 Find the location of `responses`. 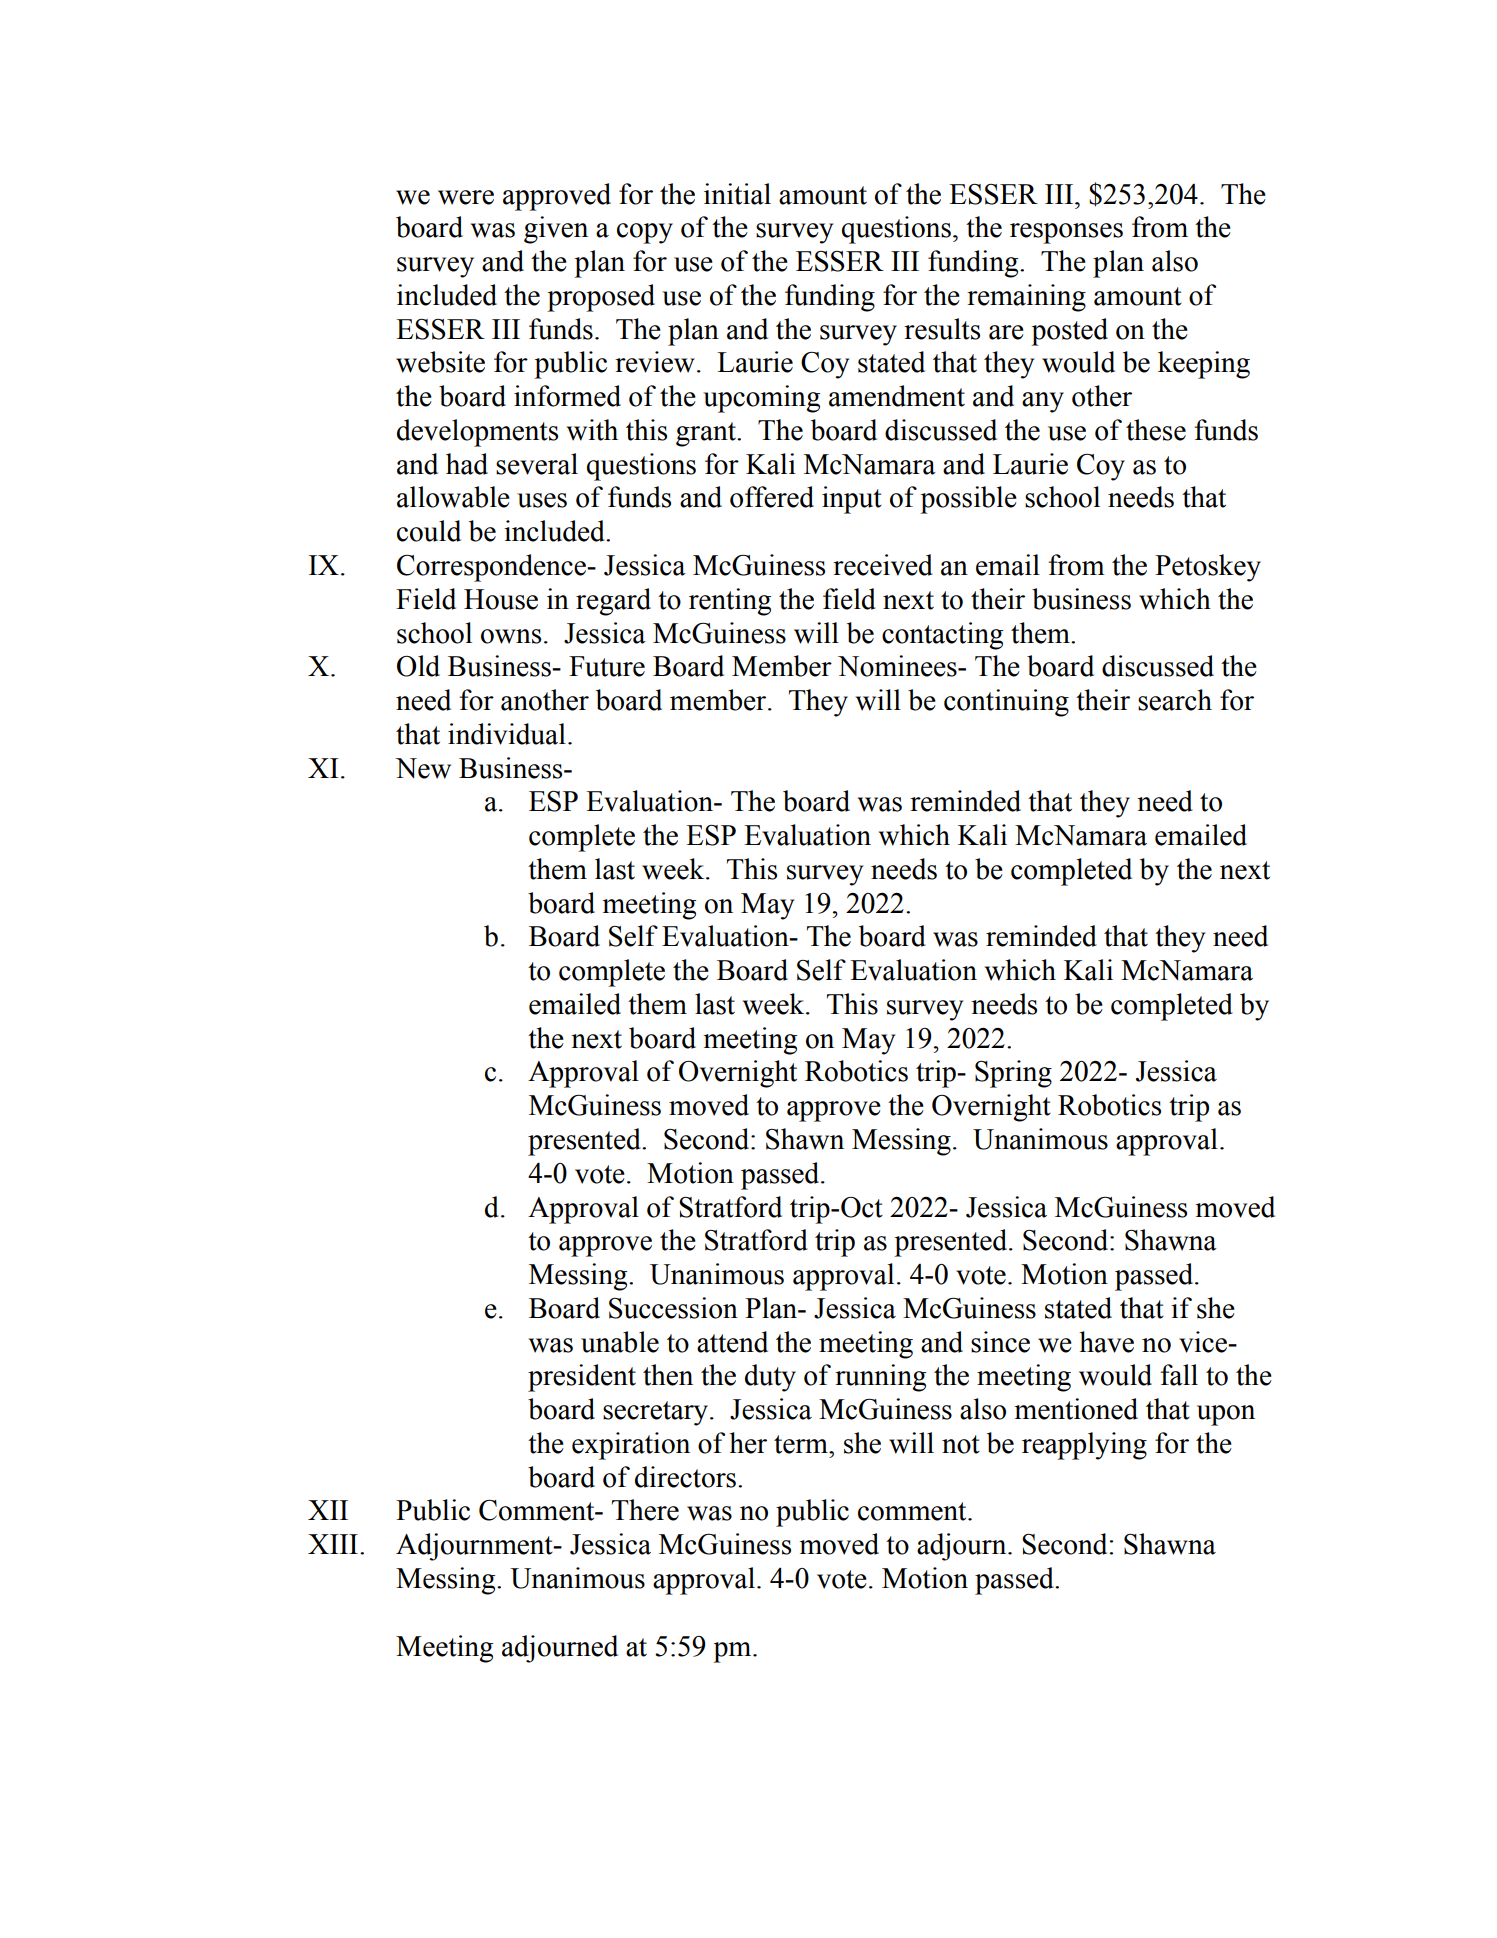

responses is located at coordinates (1066, 233).
